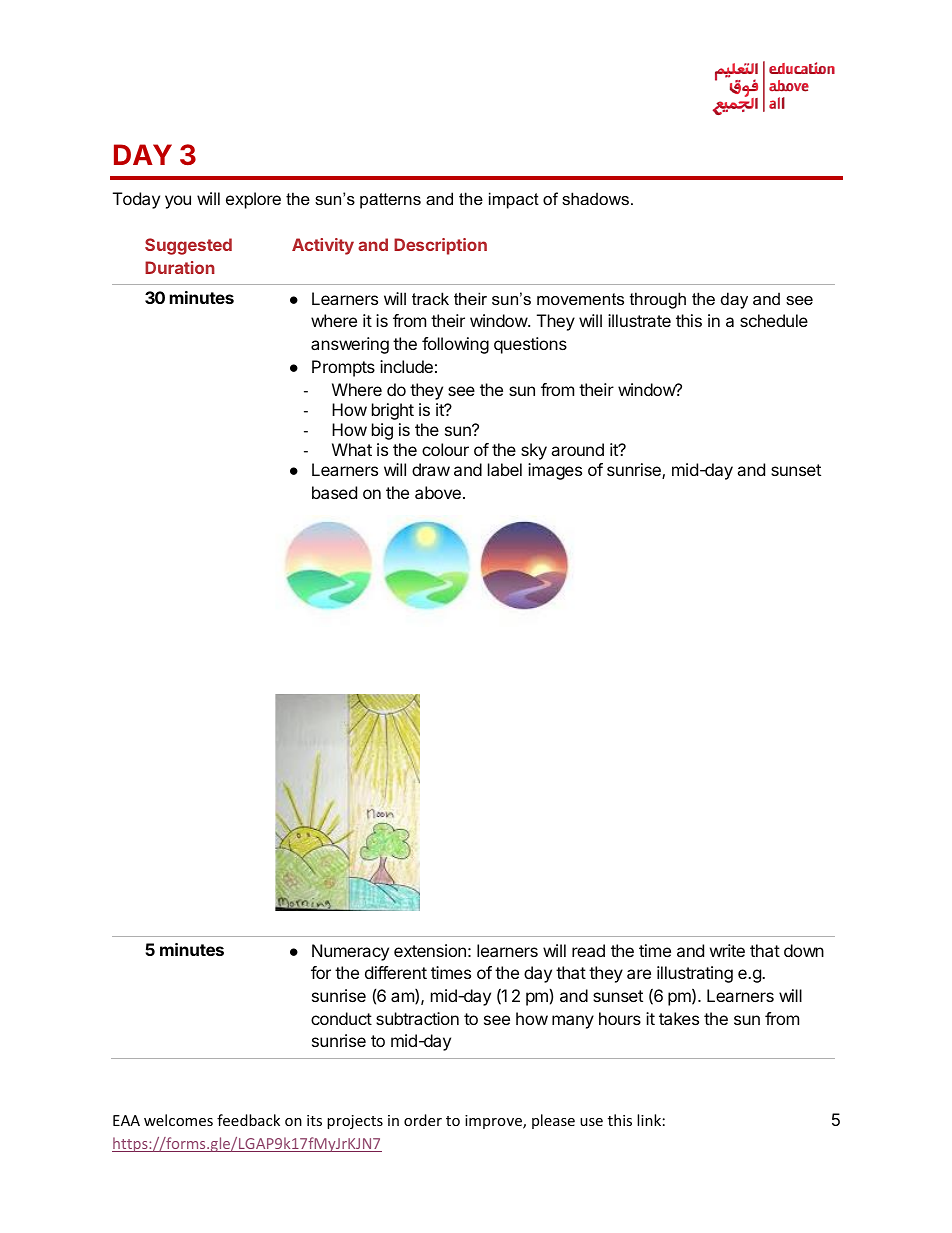 Image resolution: width=952 pixels, height=1233 pixels. What do you see at coordinates (555, 471) in the screenshot?
I see `images` at bounding box center [555, 471].
